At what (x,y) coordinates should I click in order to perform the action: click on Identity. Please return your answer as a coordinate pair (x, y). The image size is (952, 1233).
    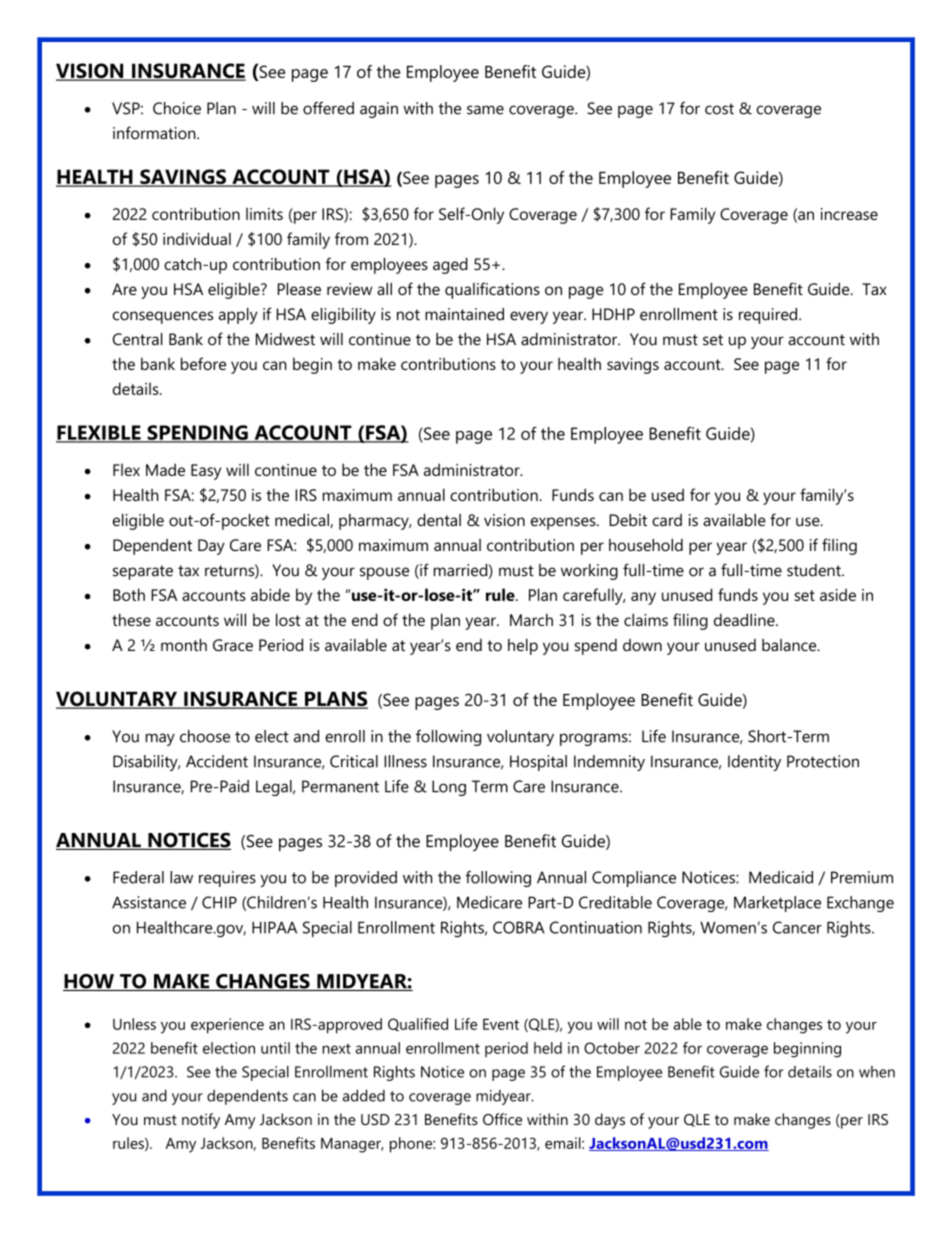
    Looking at the image, I should click on (754, 763).
